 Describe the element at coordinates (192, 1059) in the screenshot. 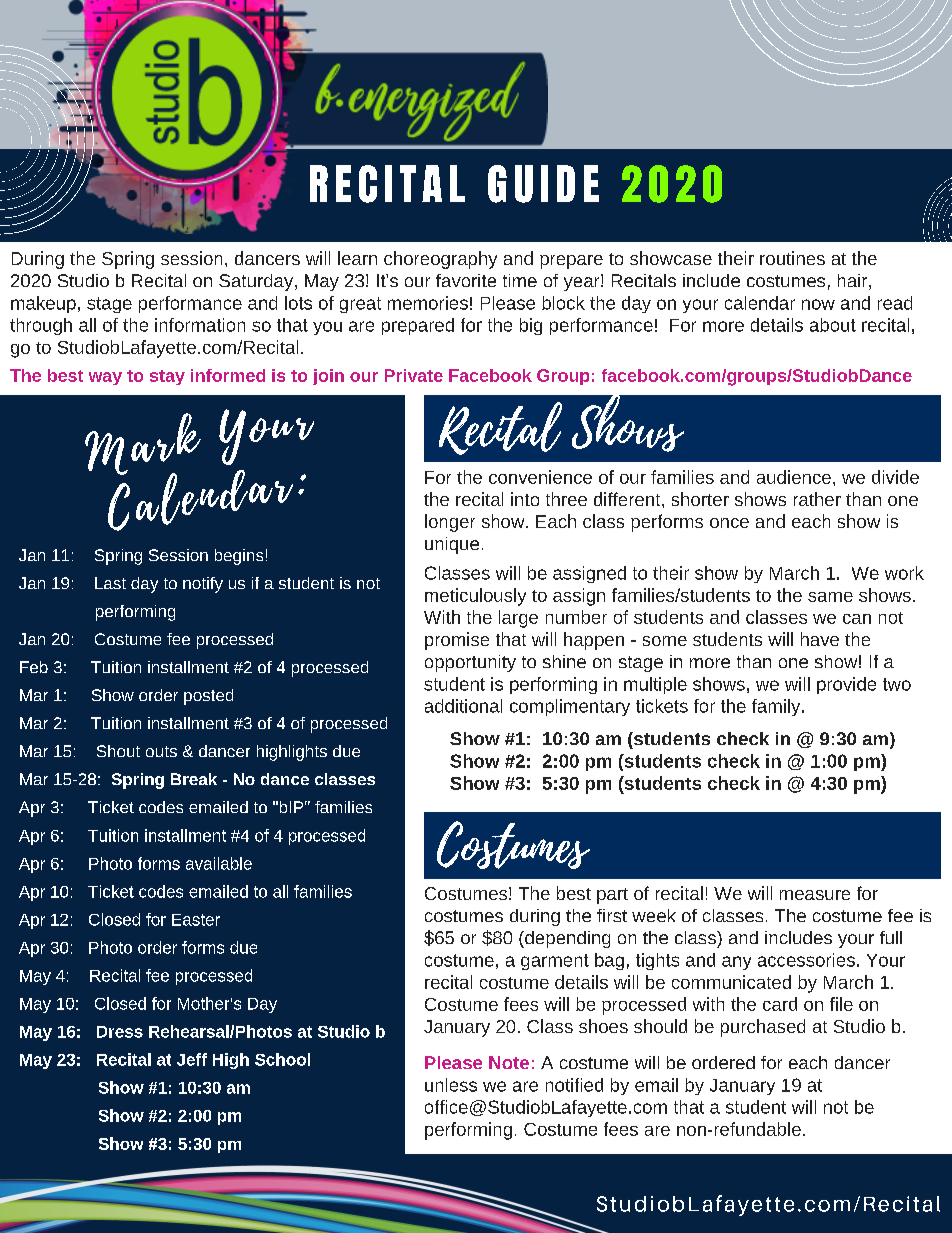

I see `Jeff` at that location.
